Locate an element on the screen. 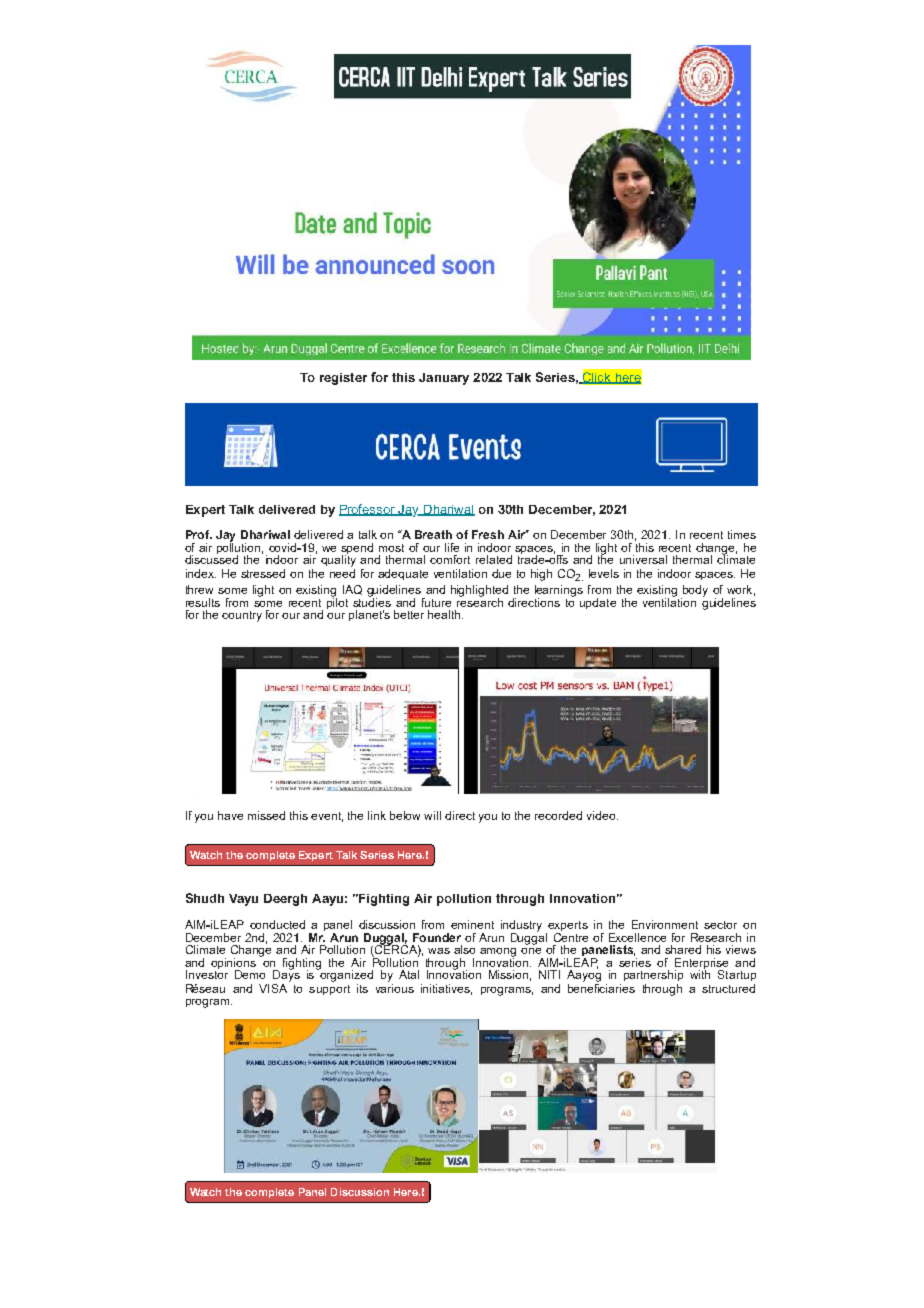 The image size is (924, 1308). body is located at coordinates (694, 592).
